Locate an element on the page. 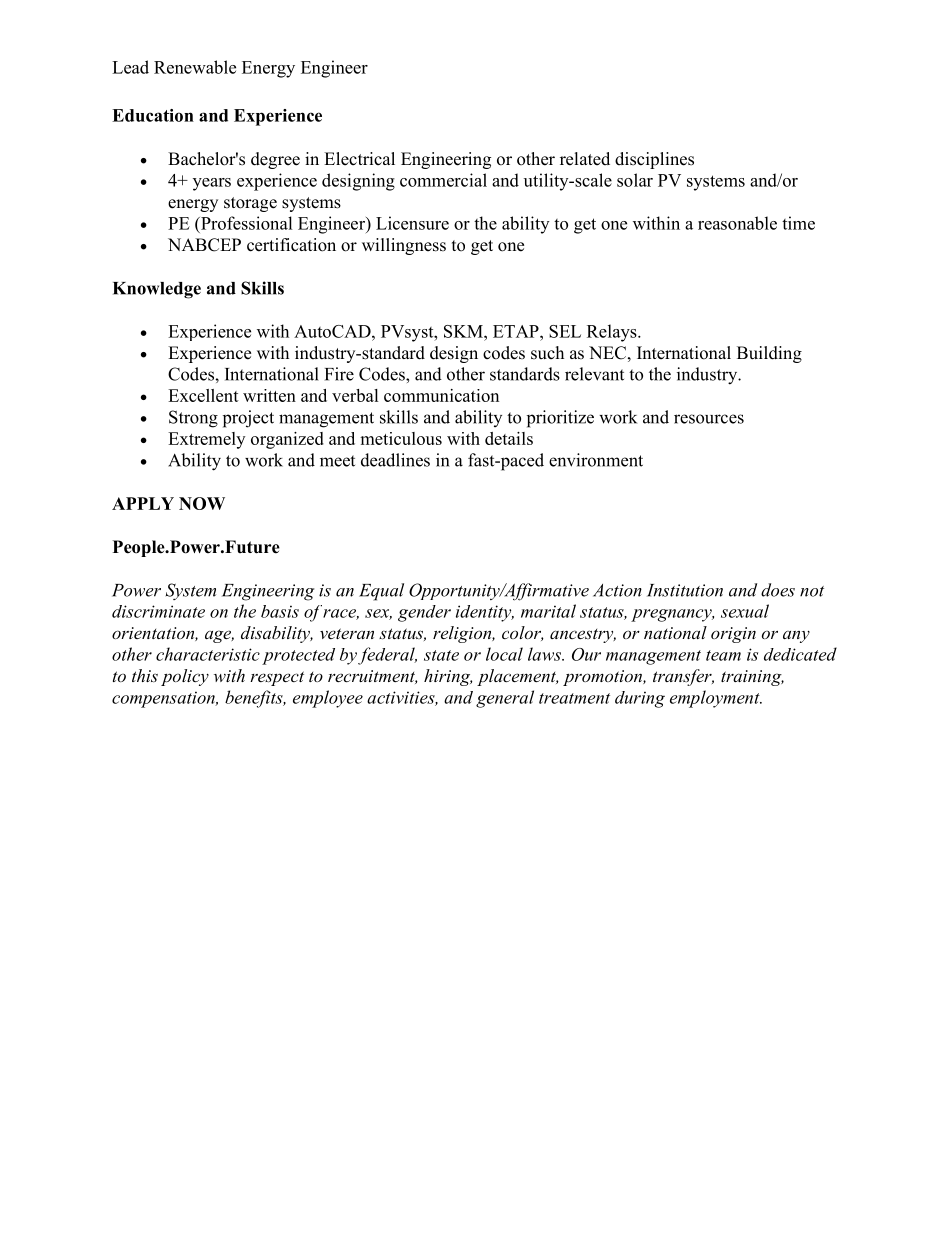  Electrical is located at coordinates (359, 159).
